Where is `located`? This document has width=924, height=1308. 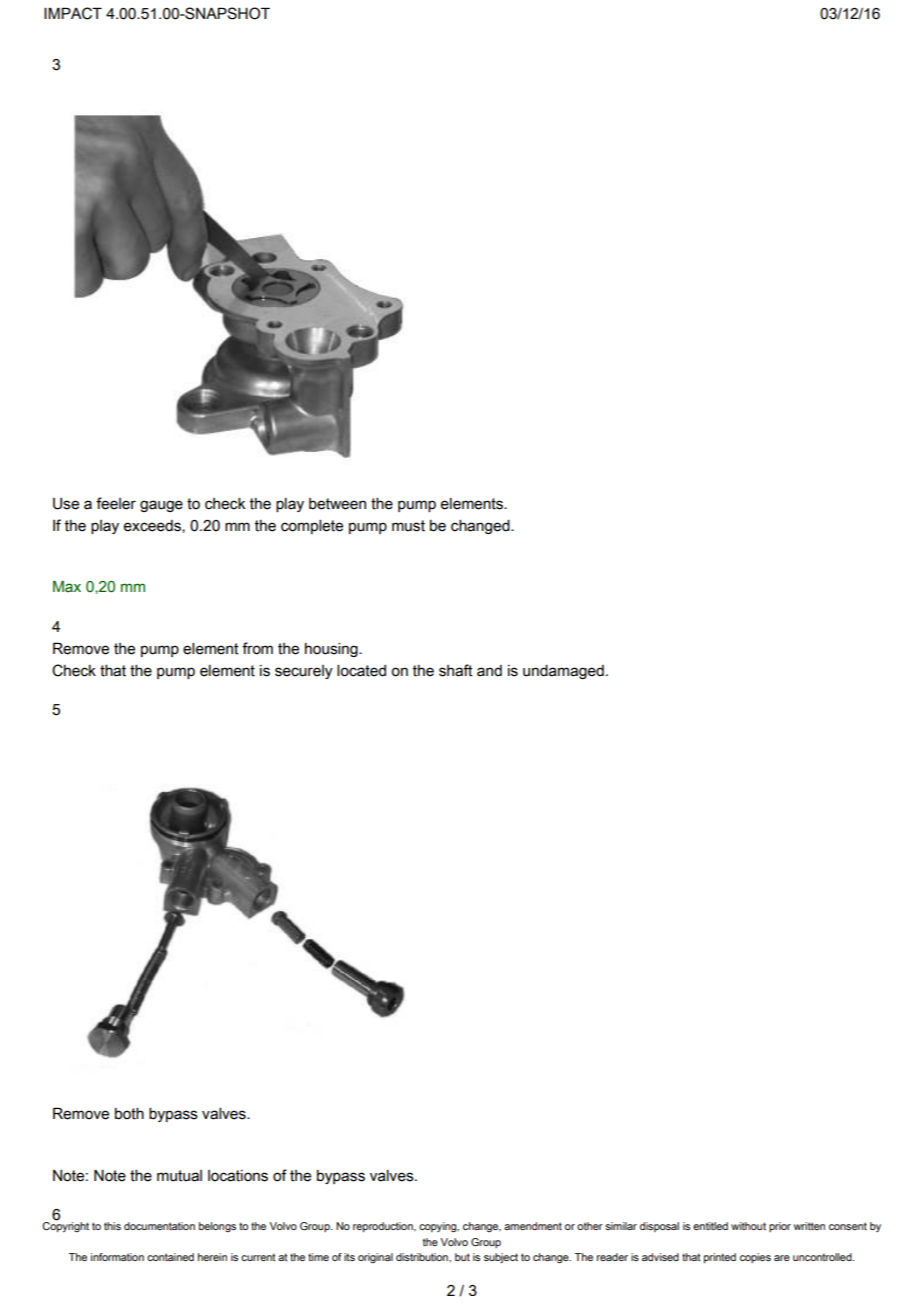 located is located at coordinates (361, 671).
